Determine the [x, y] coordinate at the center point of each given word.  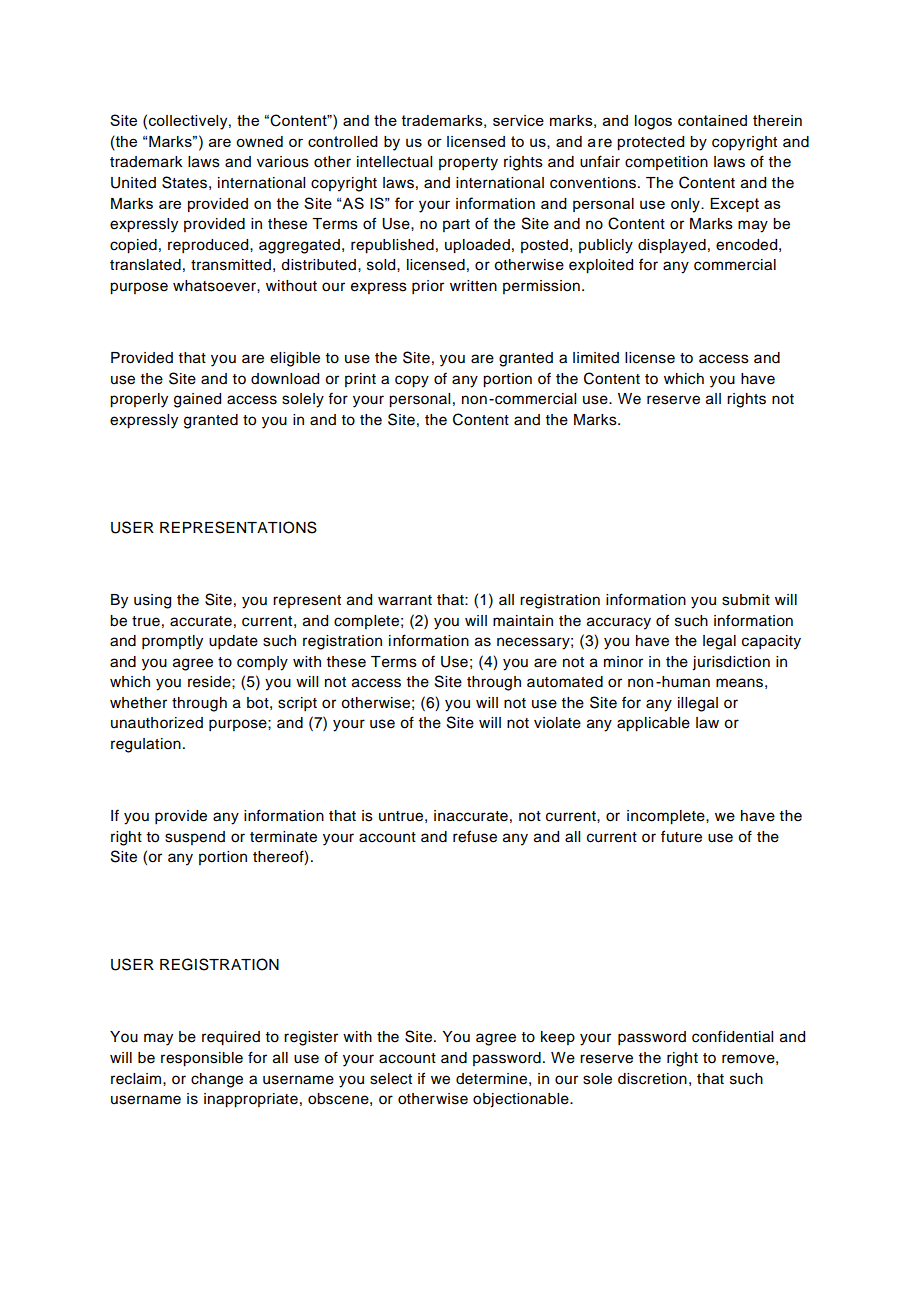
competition [666, 163]
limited [596, 358]
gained [197, 400]
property [468, 164]
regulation [146, 745]
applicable [653, 724]
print [360, 380]
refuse [475, 836]
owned [259, 141]
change [217, 1080]
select [391, 1079]
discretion [652, 1079]
